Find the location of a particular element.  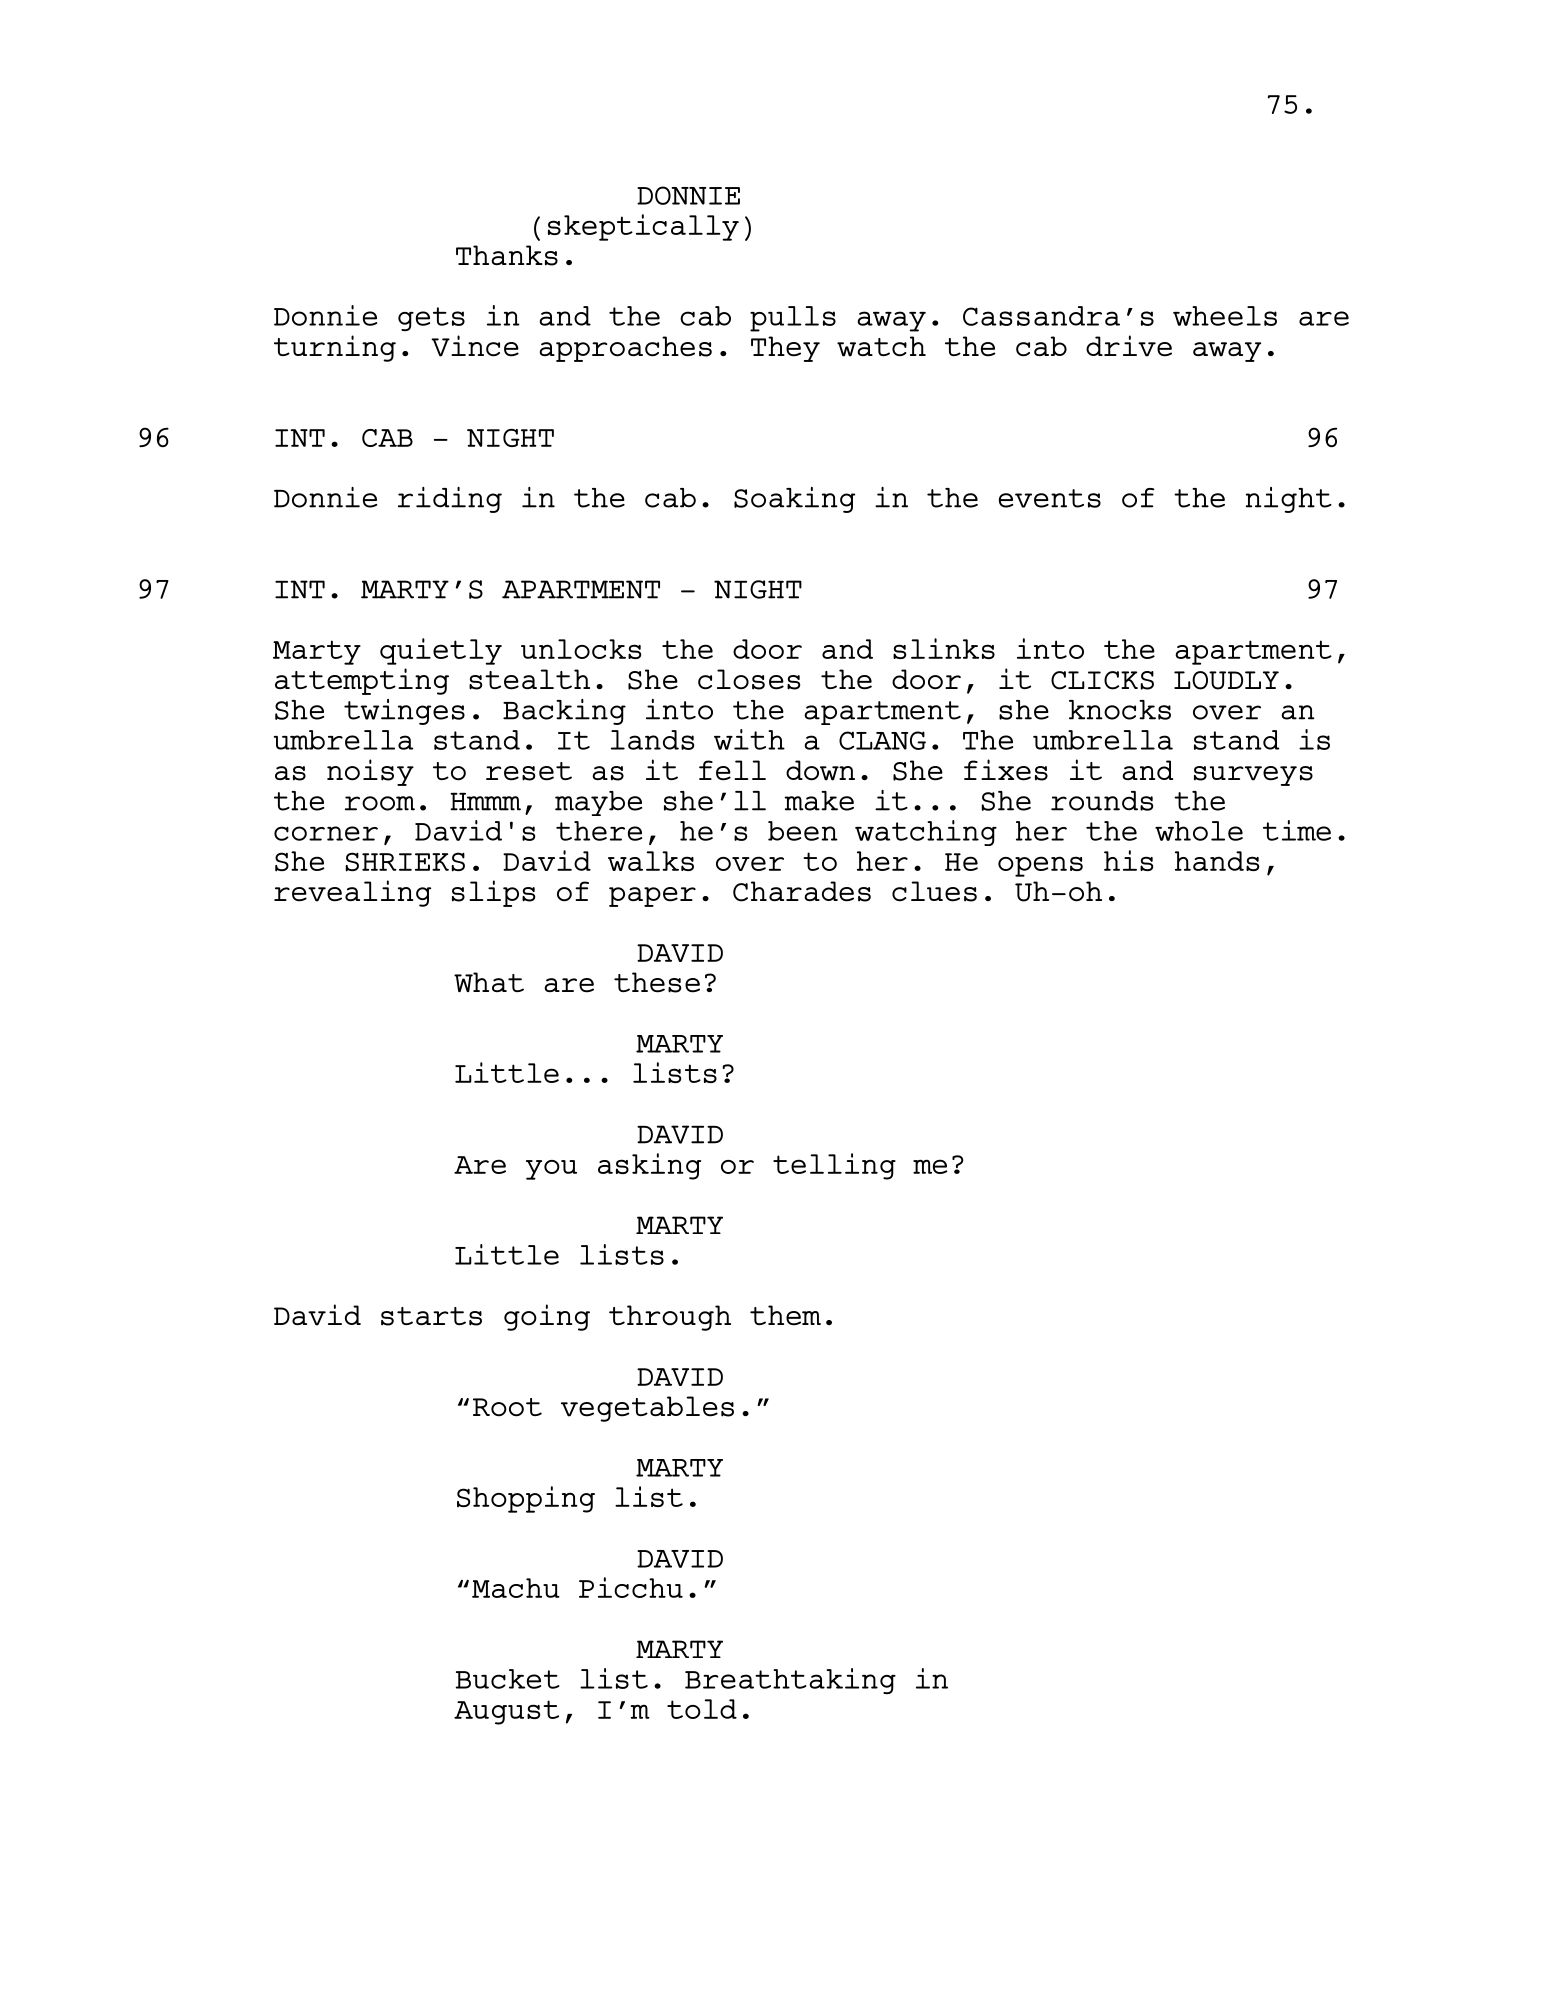

wheels is located at coordinates (1225, 316).
